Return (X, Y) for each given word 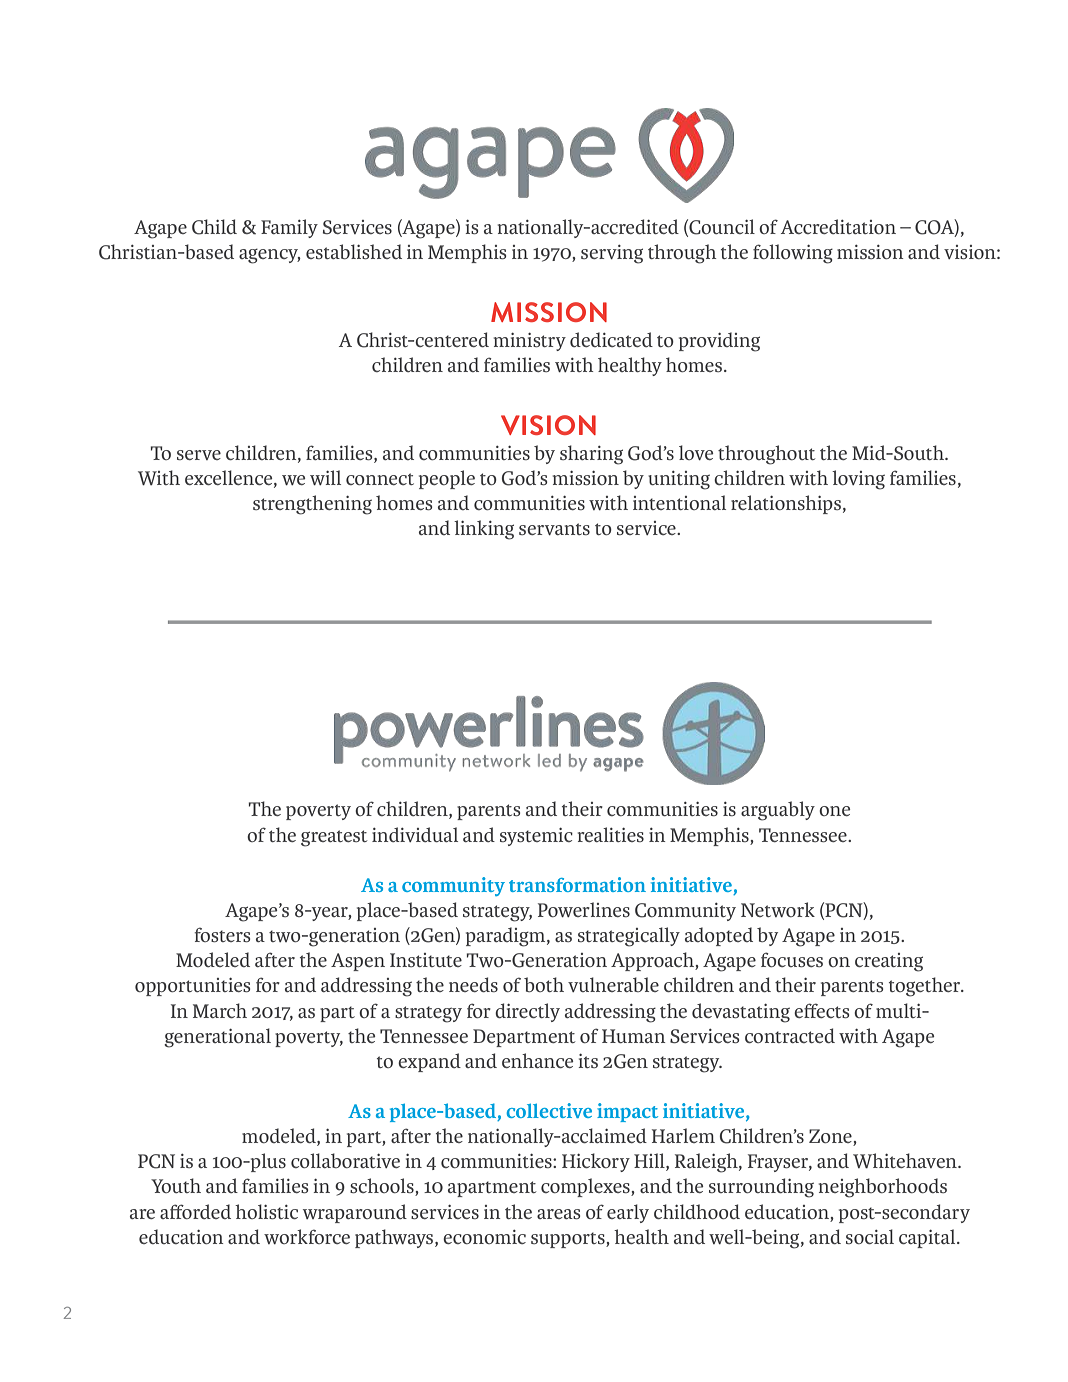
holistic (266, 1211)
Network (778, 909)
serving (612, 254)
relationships (786, 504)
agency (270, 256)
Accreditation (838, 226)
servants (554, 529)
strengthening (312, 505)
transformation (577, 884)
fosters (222, 934)
